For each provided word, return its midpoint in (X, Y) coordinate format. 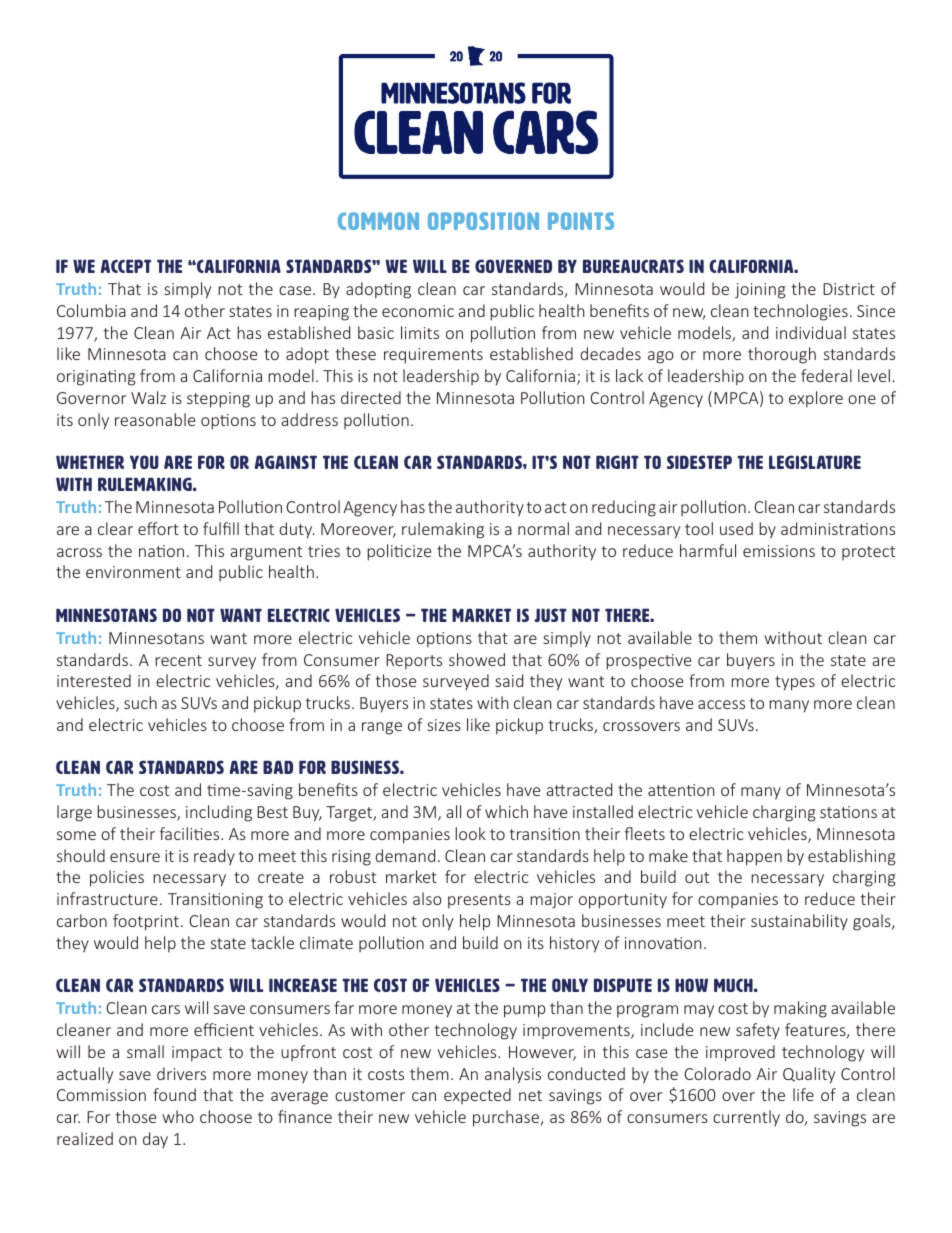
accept (125, 266)
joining (760, 291)
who (178, 1116)
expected (477, 1096)
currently (746, 1118)
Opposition (483, 221)
